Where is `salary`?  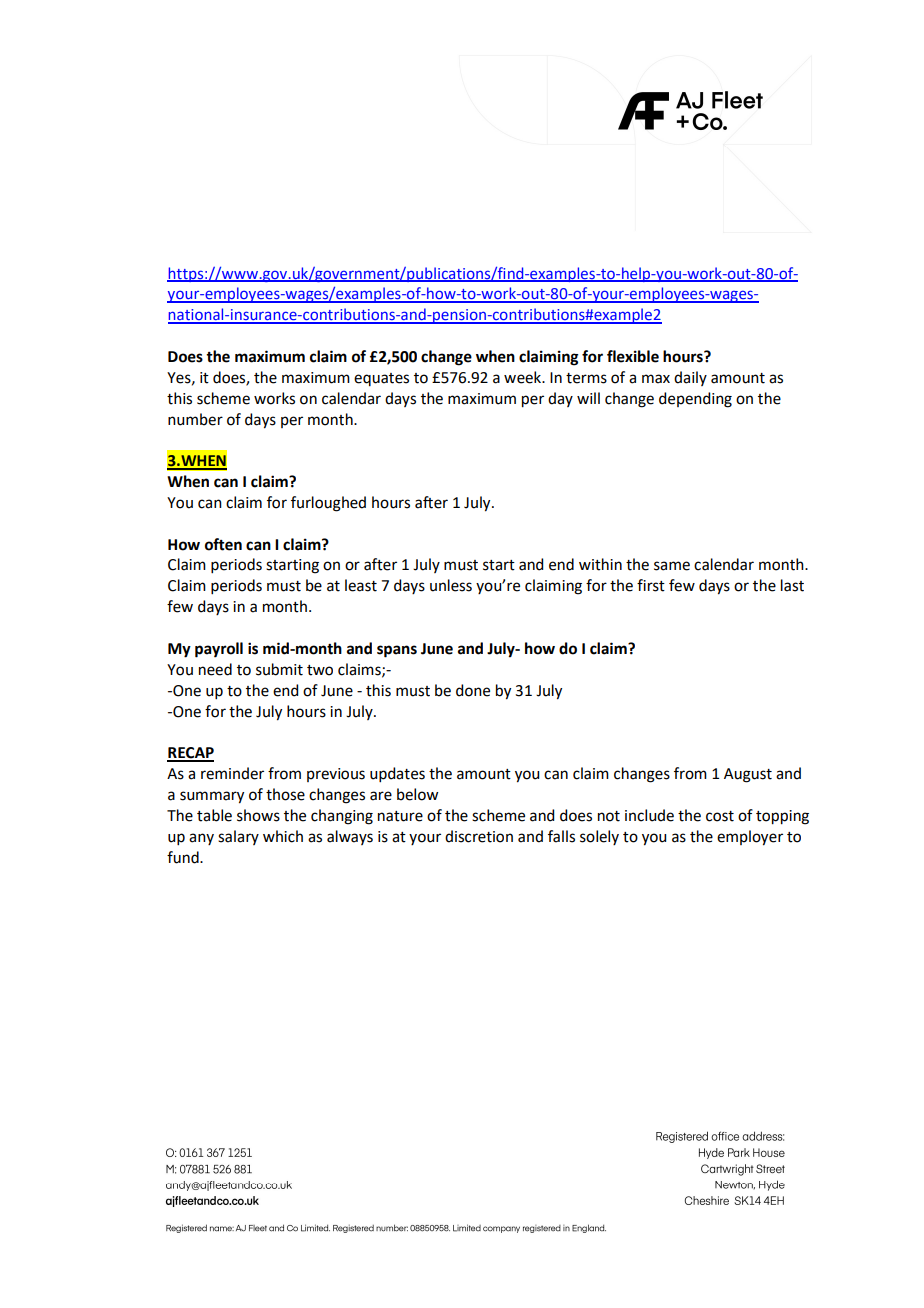
salary is located at coordinates (238, 837).
